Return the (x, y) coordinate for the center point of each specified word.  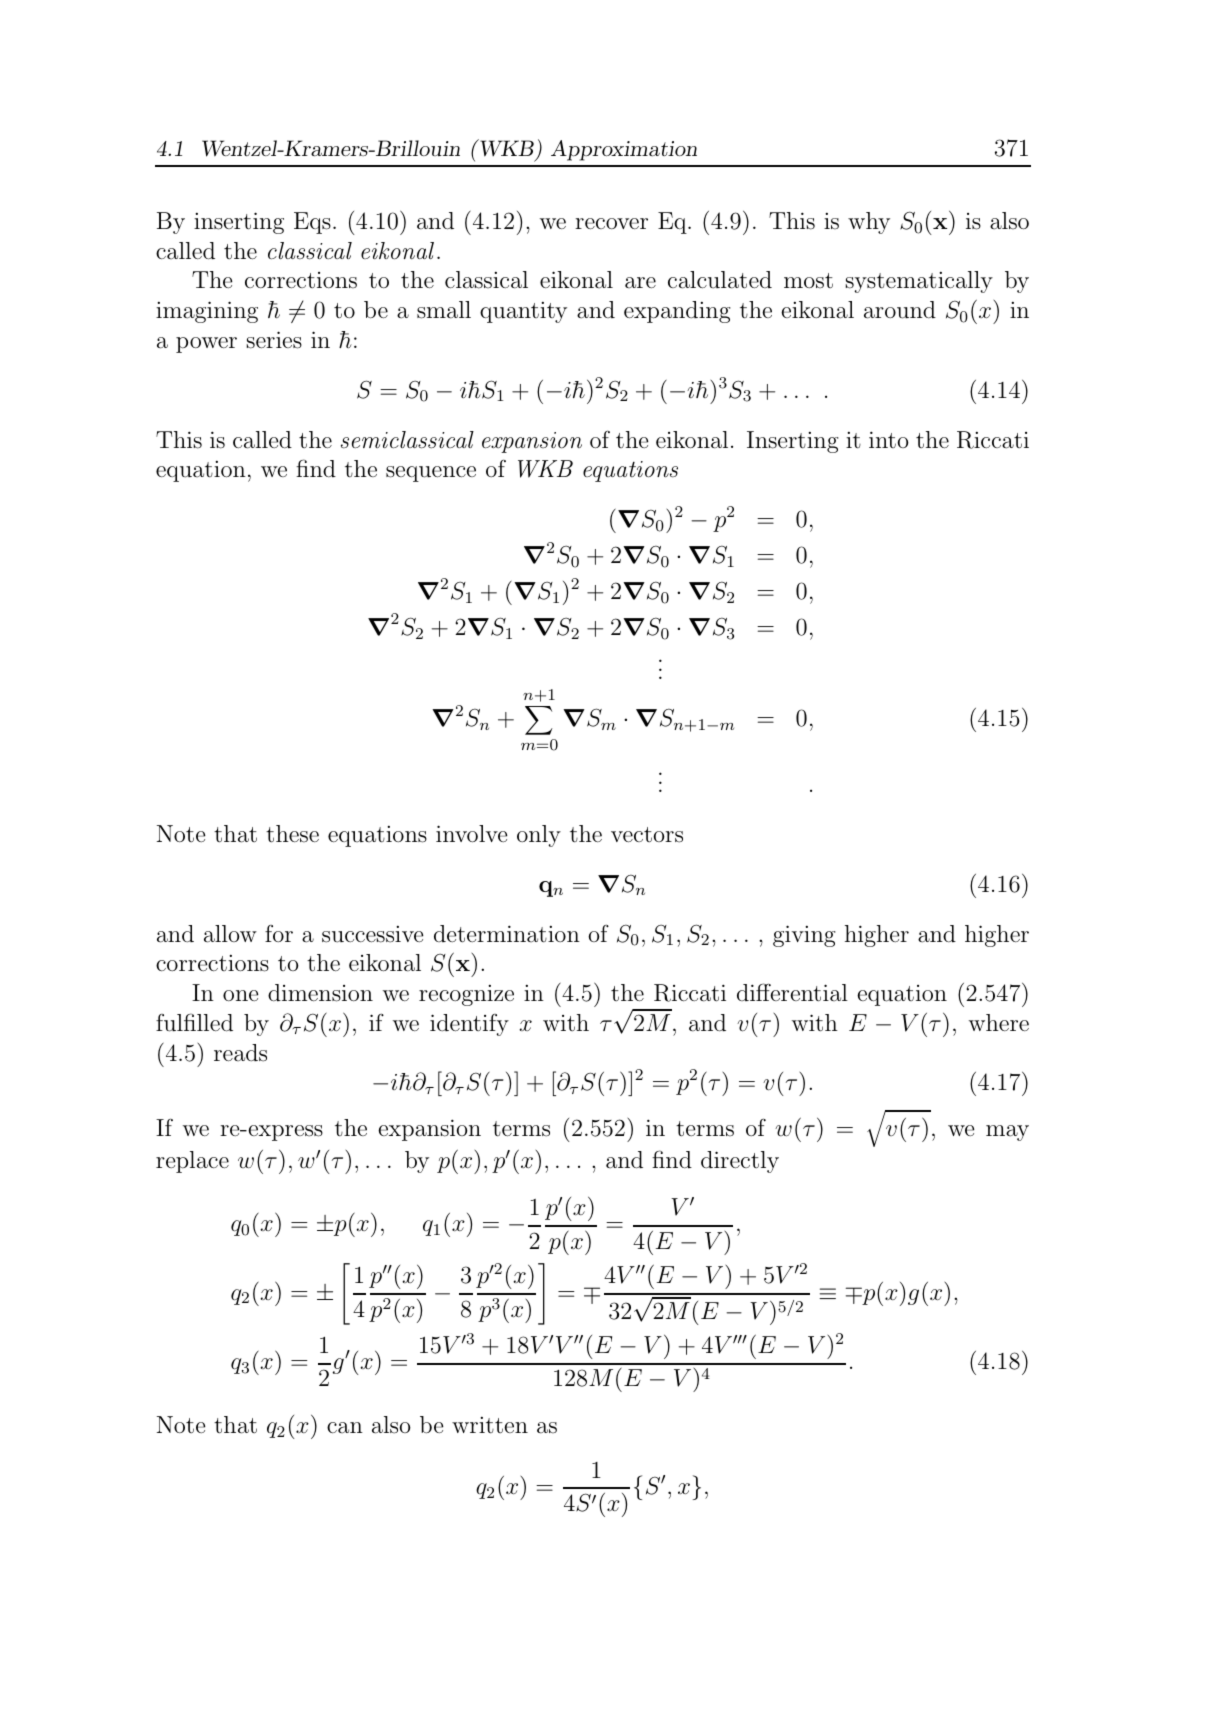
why (869, 223)
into (889, 439)
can (345, 1427)
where (999, 1022)
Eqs (312, 223)
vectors (647, 835)
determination (507, 934)
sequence (431, 474)
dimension (320, 993)
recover (611, 224)
